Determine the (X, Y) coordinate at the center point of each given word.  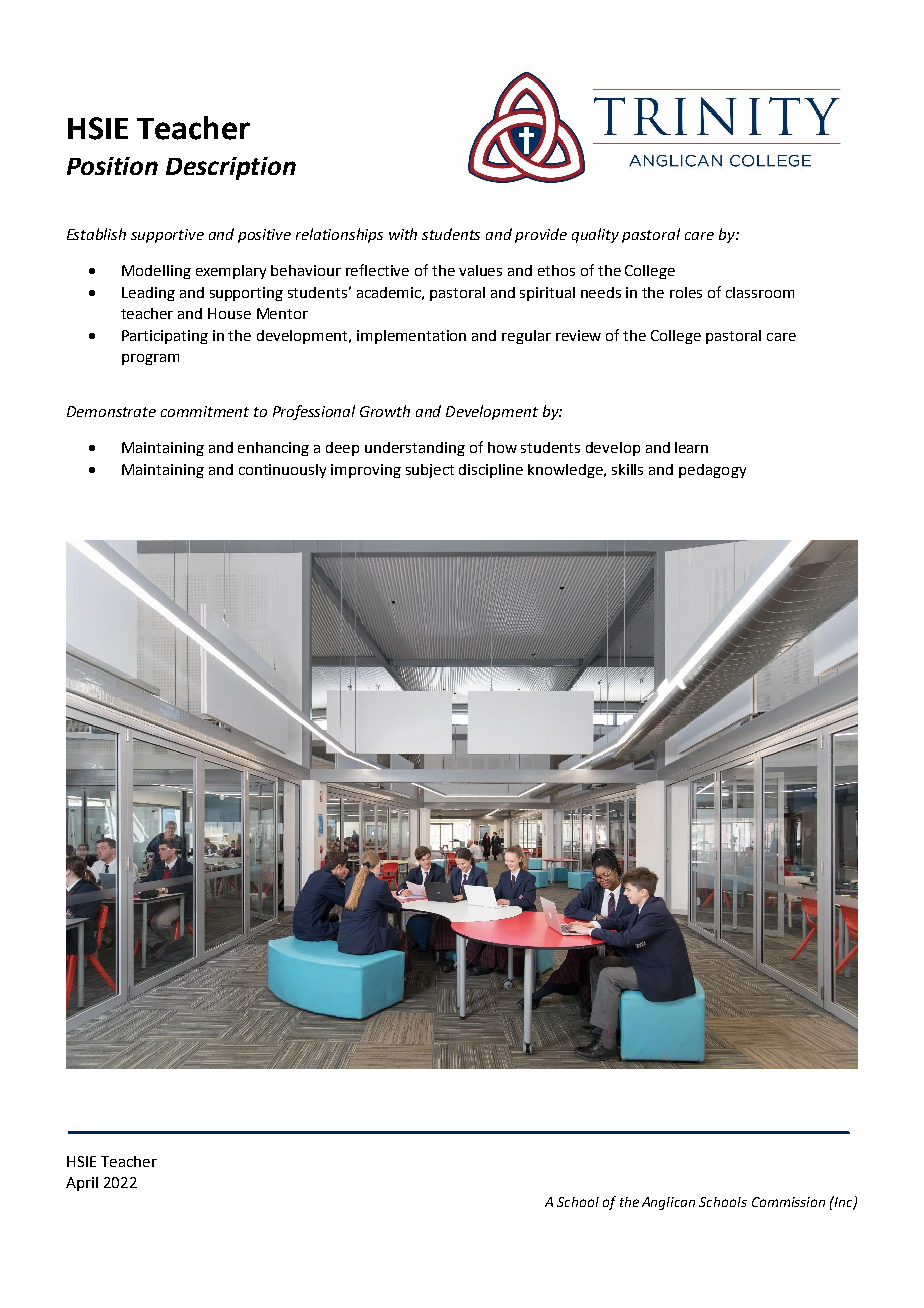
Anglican (668, 1203)
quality (595, 235)
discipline (491, 471)
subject (430, 471)
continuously (282, 471)
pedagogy (712, 471)
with (403, 234)
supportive (167, 236)
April (82, 1184)
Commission (788, 1202)
